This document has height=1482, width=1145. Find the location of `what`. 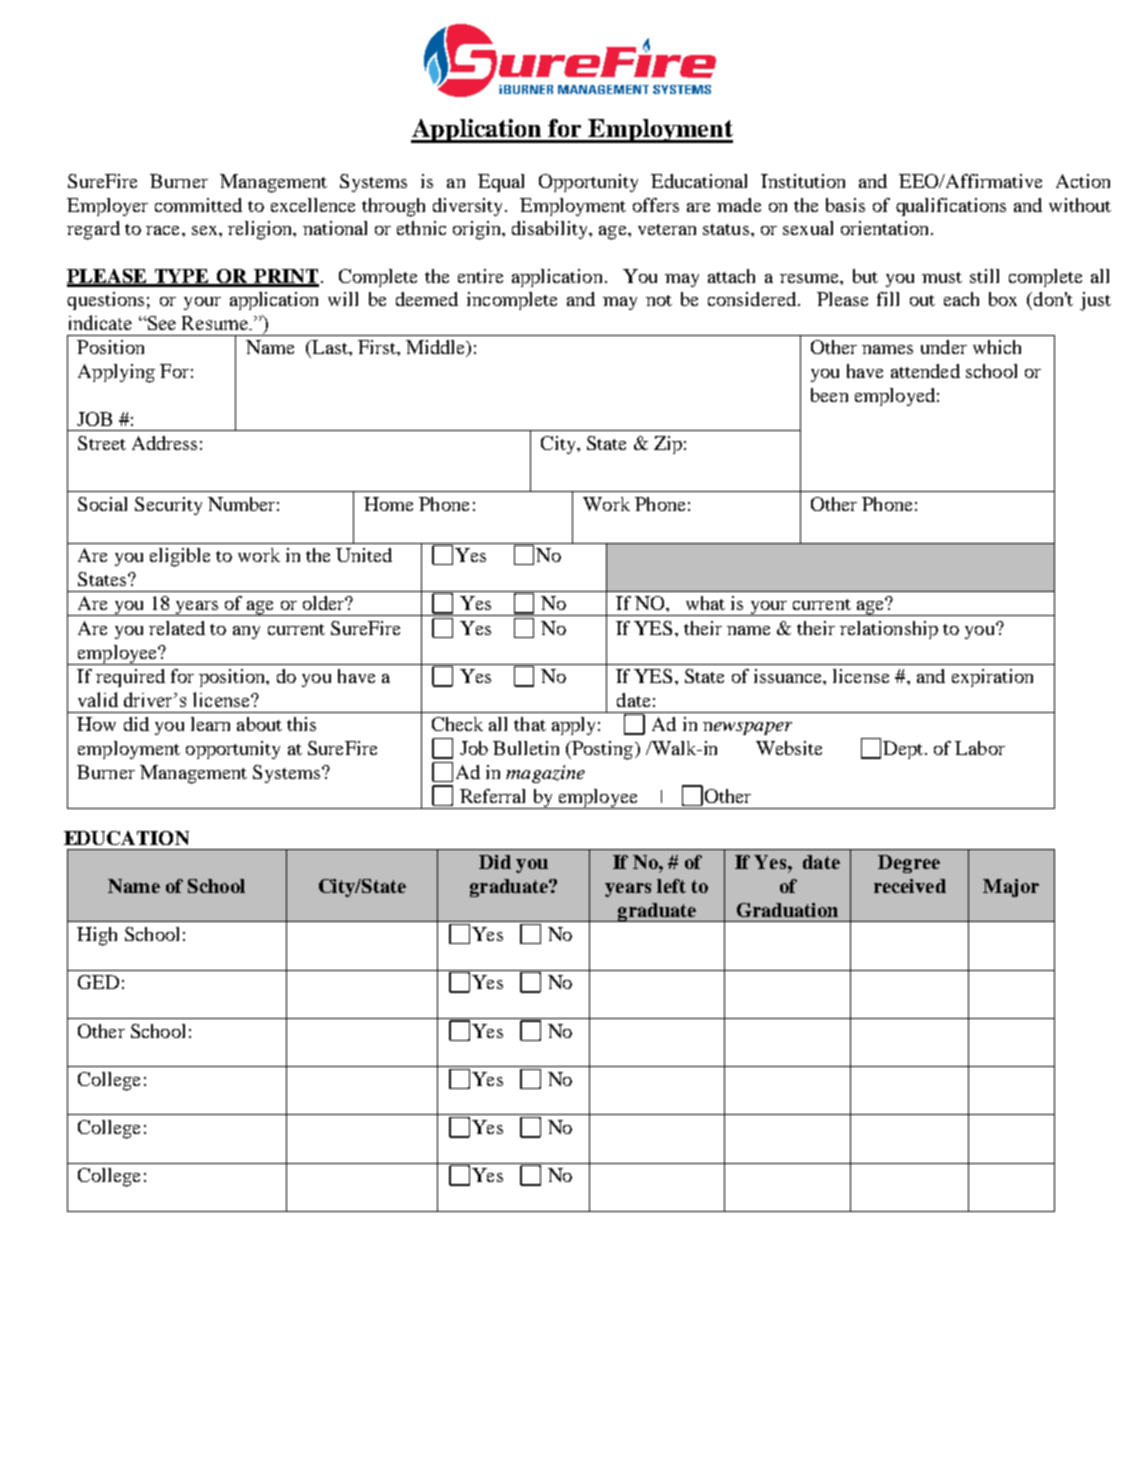

what is located at coordinates (705, 603).
